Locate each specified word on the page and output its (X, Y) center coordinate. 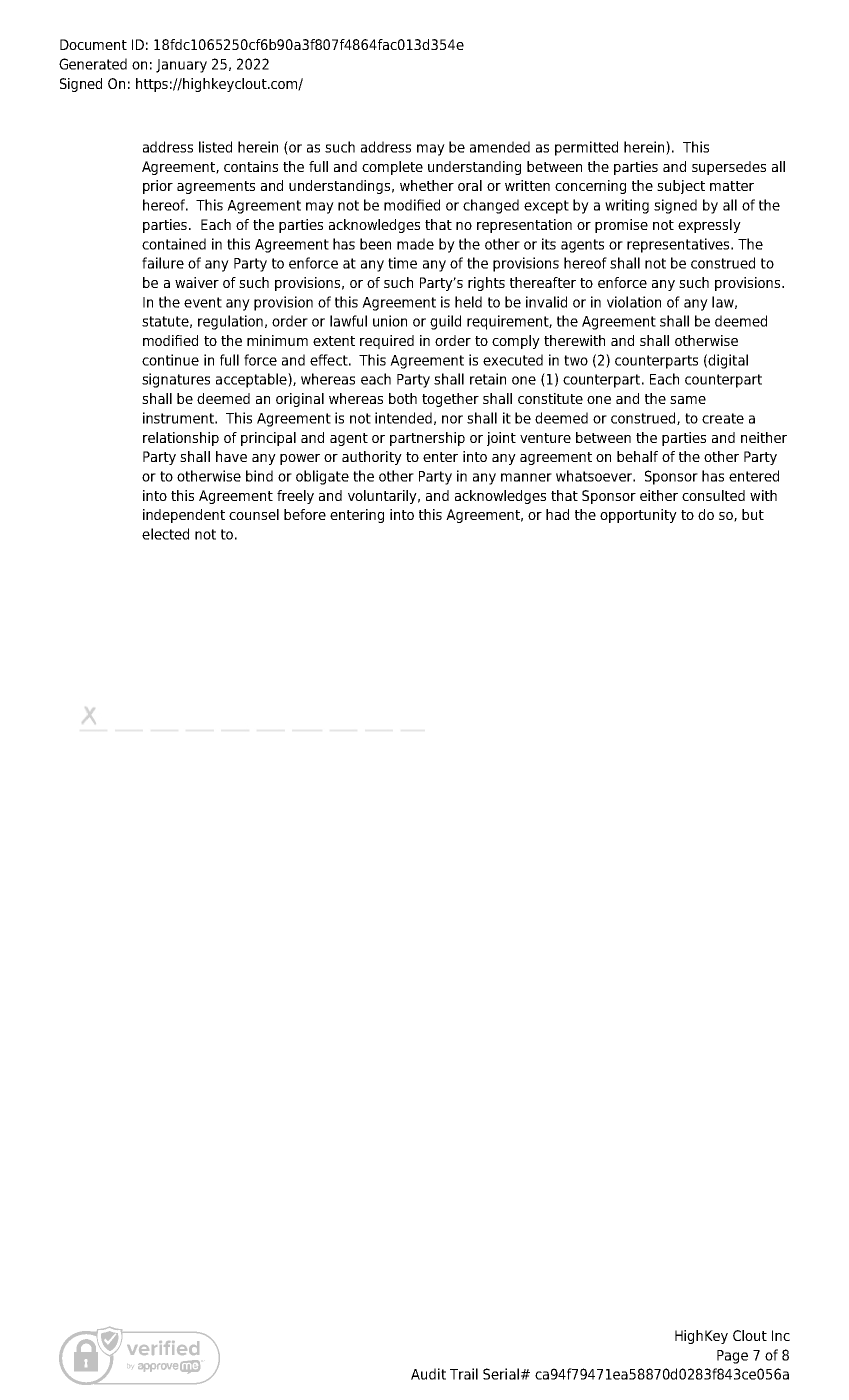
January (181, 66)
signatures (176, 380)
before (305, 514)
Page (732, 1357)
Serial (501, 1374)
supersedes (729, 168)
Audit (428, 1374)
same (688, 400)
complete (392, 168)
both (403, 398)
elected (165, 534)
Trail (464, 1374)
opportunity (638, 516)
